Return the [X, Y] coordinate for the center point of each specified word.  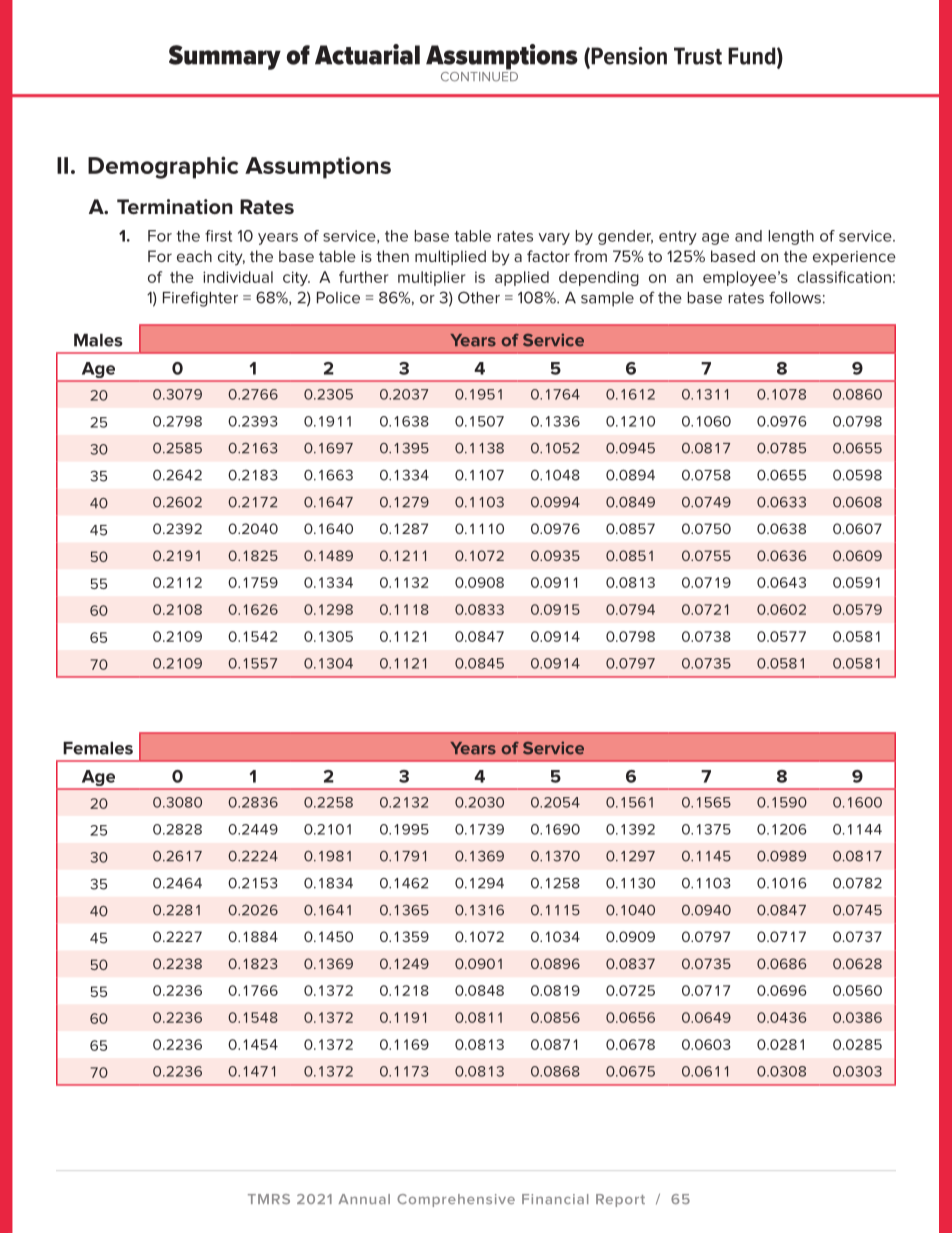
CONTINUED [479, 75]
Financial [555, 1199]
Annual [364, 1199]
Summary [225, 57]
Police [338, 298]
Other [479, 297]
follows [795, 297]
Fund [753, 57]
